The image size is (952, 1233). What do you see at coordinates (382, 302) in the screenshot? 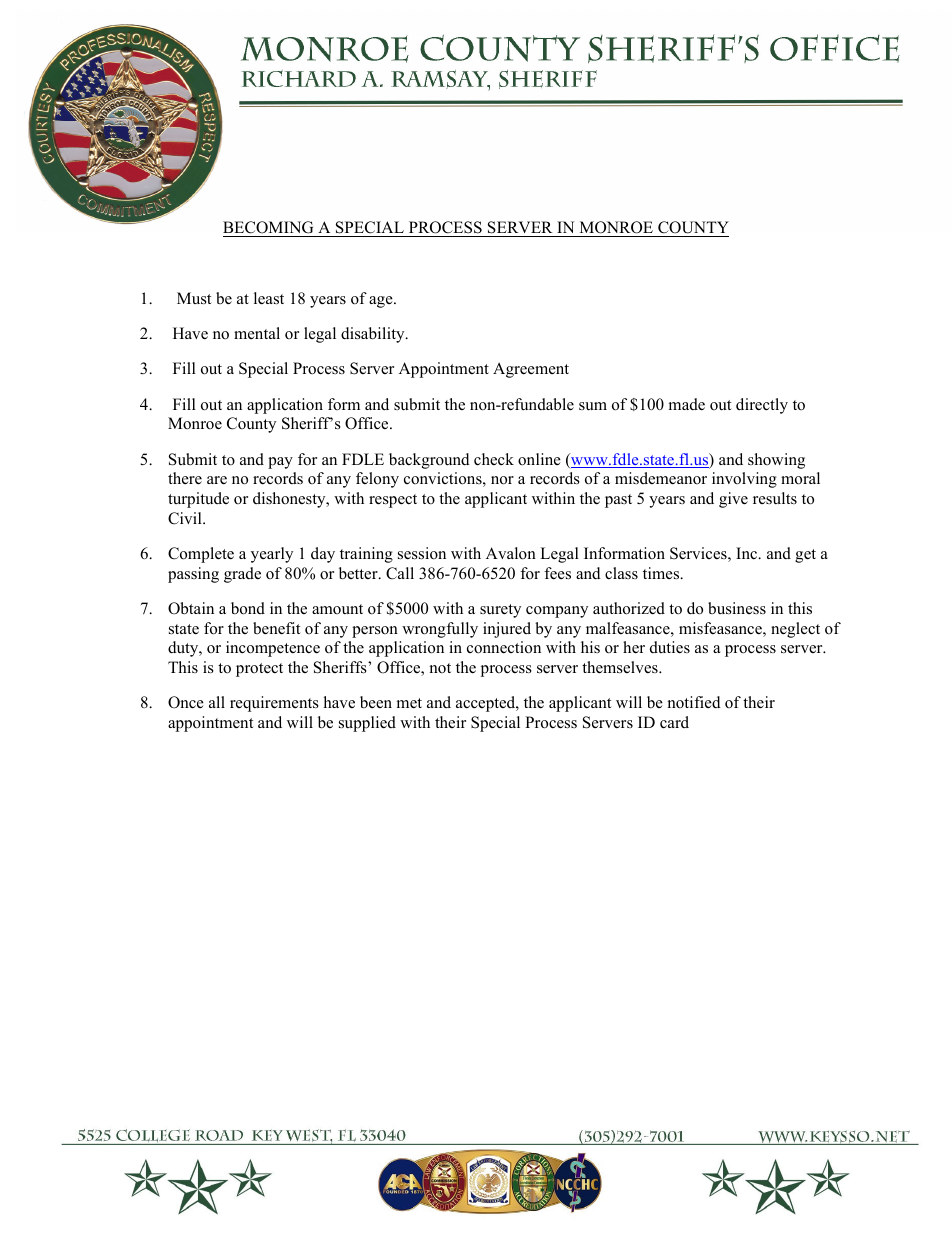
I see `age` at bounding box center [382, 302].
